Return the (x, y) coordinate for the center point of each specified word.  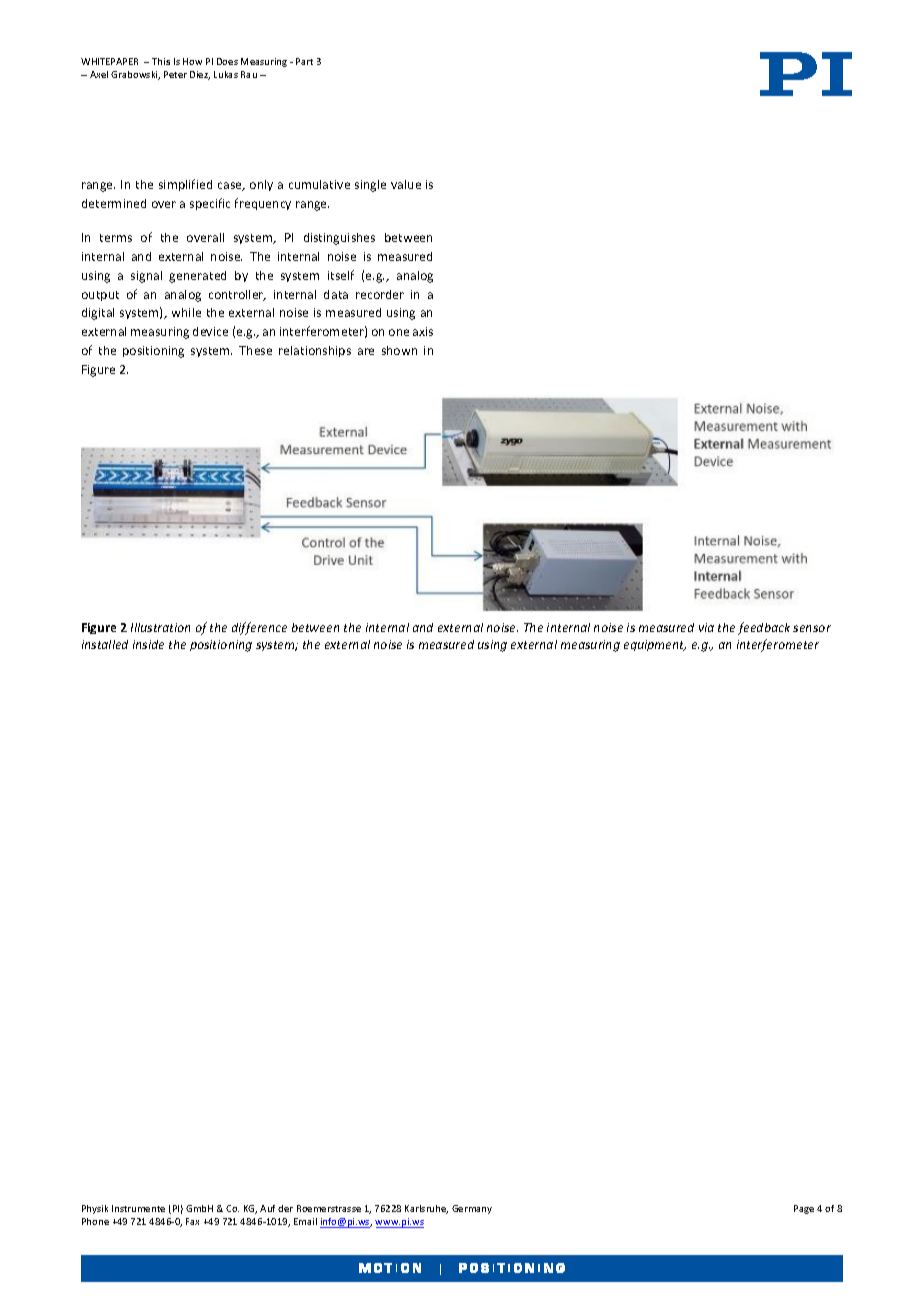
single (370, 186)
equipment (655, 645)
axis (423, 331)
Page (804, 1209)
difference (259, 628)
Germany (472, 1209)
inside (148, 644)
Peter (175, 74)
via (706, 627)
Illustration (160, 627)
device (210, 331)
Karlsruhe (426, 1209)
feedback (764, 628)
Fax (192, 1221)
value (406, 184)
